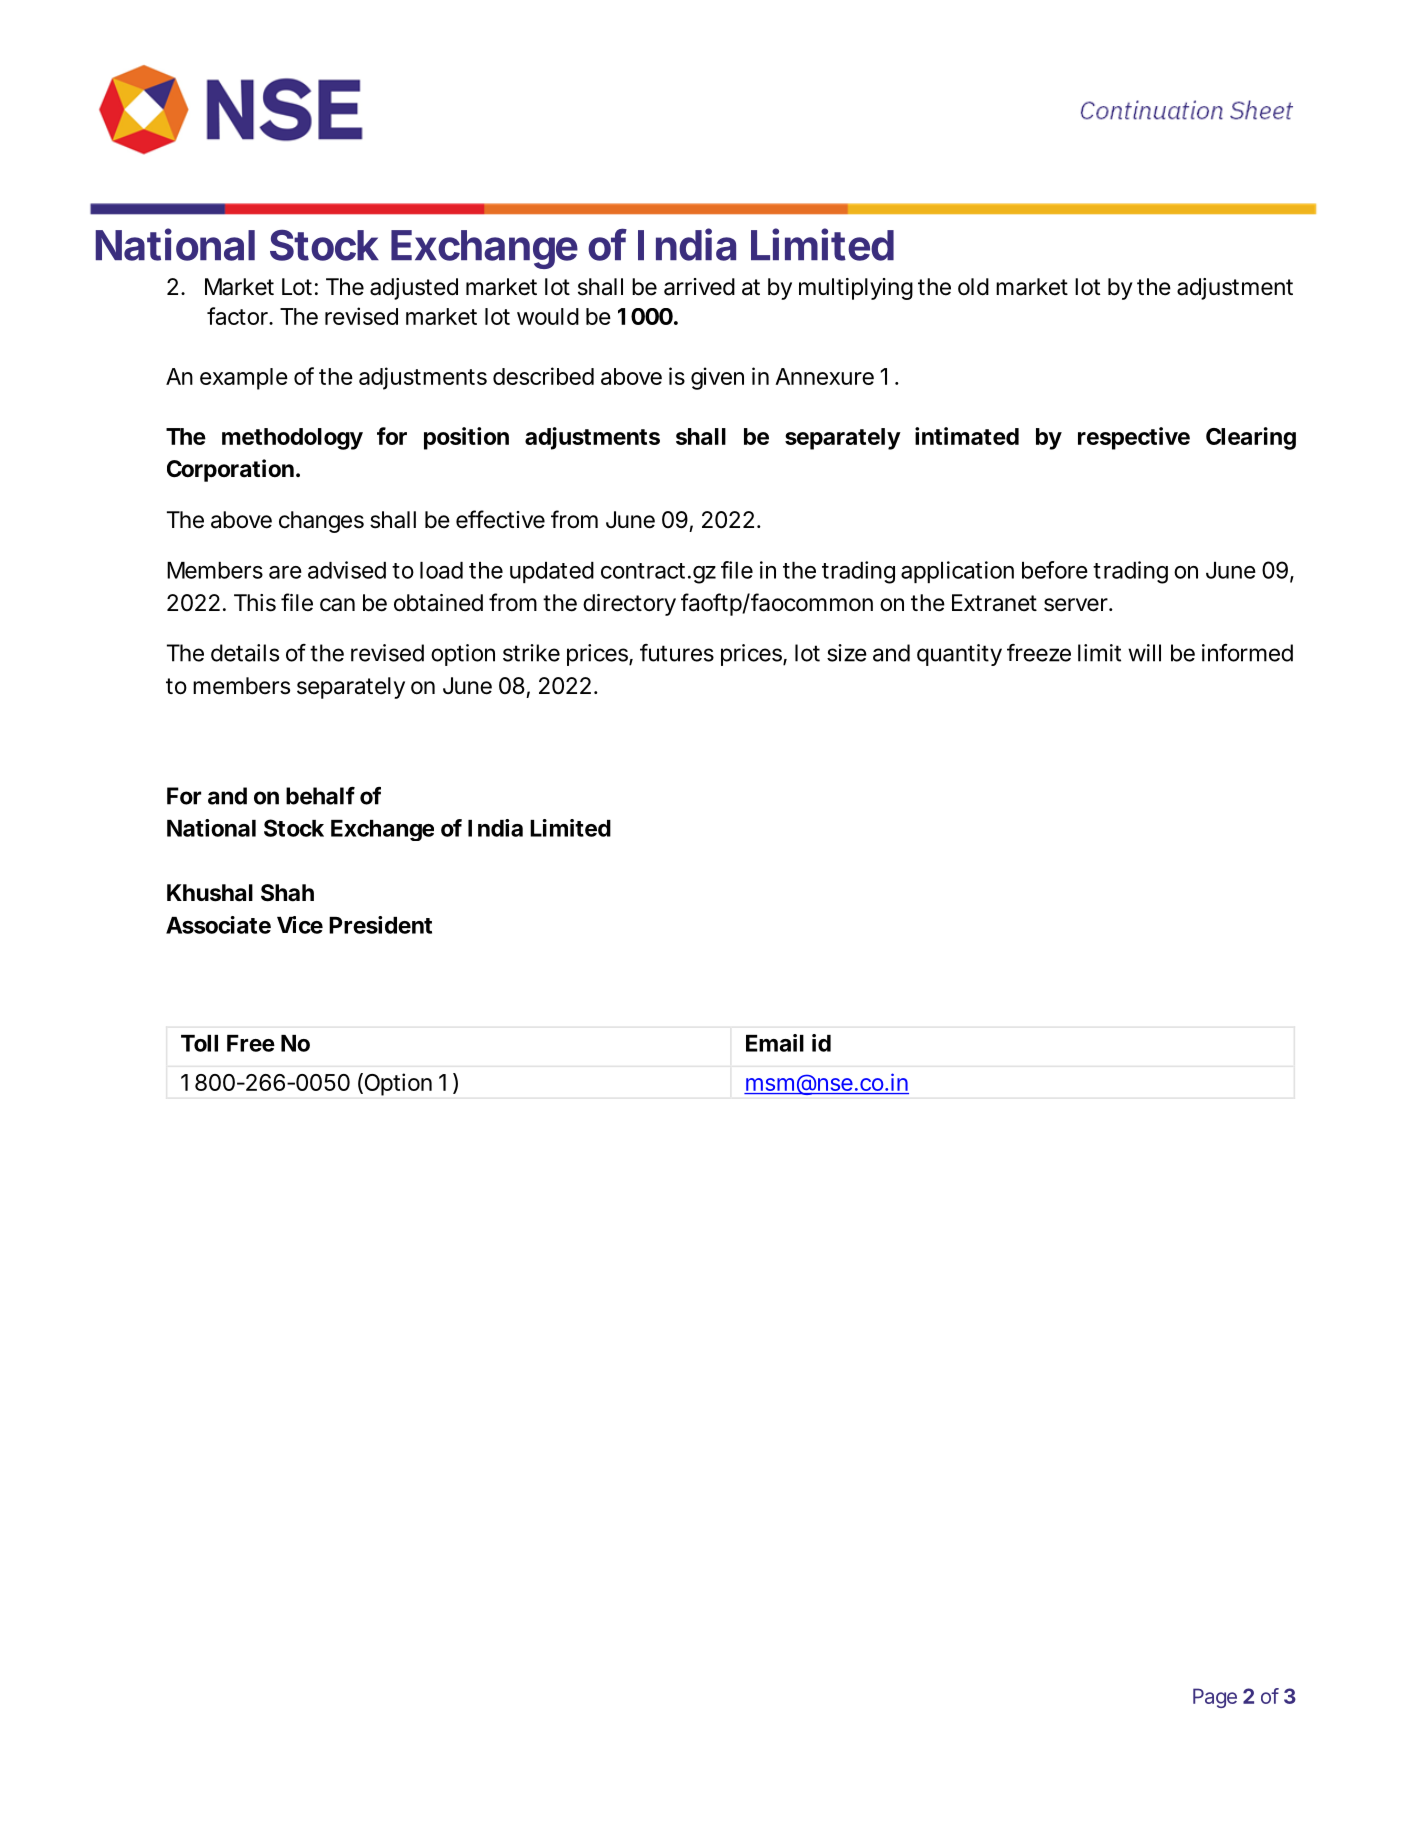  What do you see at coordinates (239, 316) in the image?
I see `factor` at bounding box center [239, 316].
